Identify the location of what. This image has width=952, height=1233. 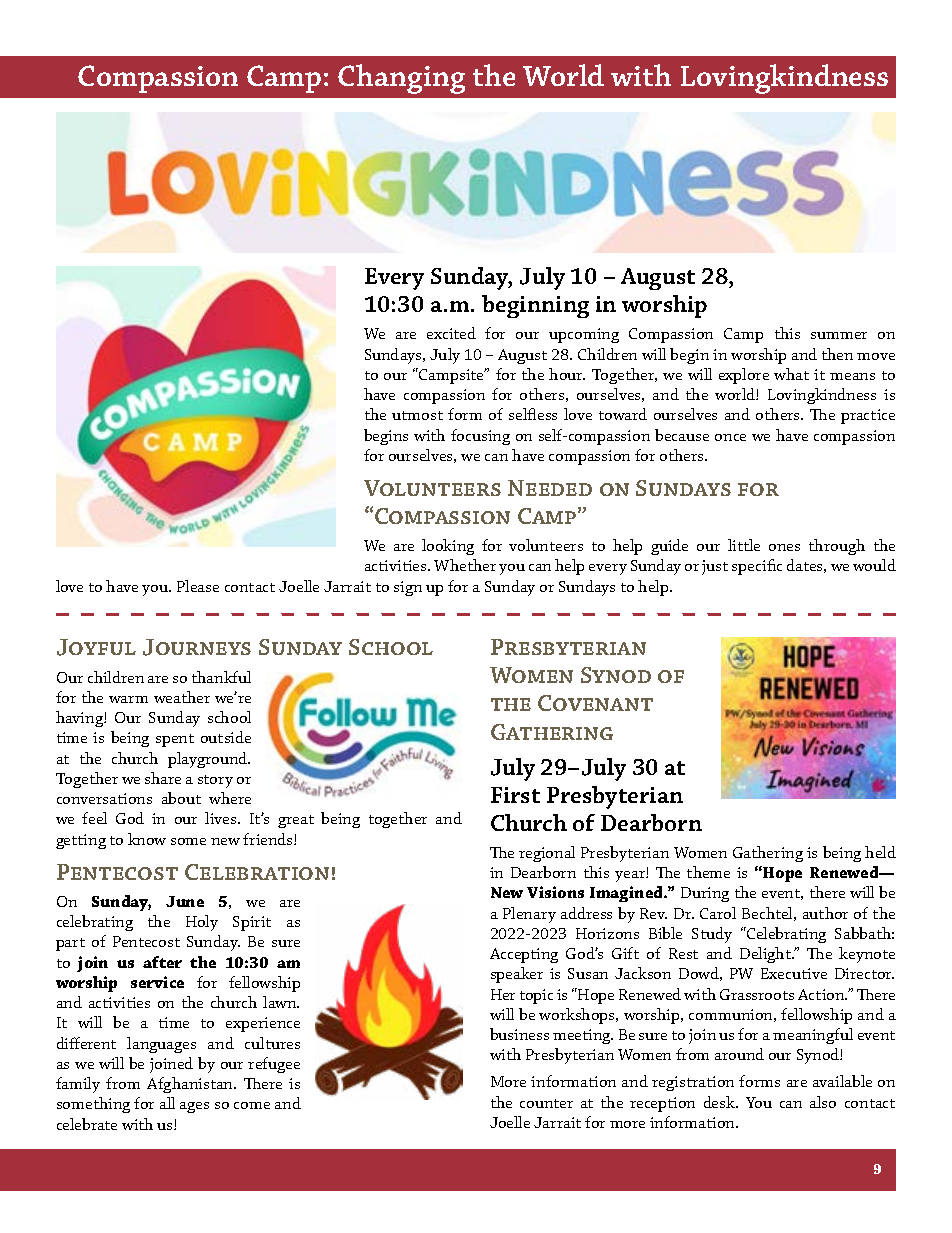
(791, 374).
